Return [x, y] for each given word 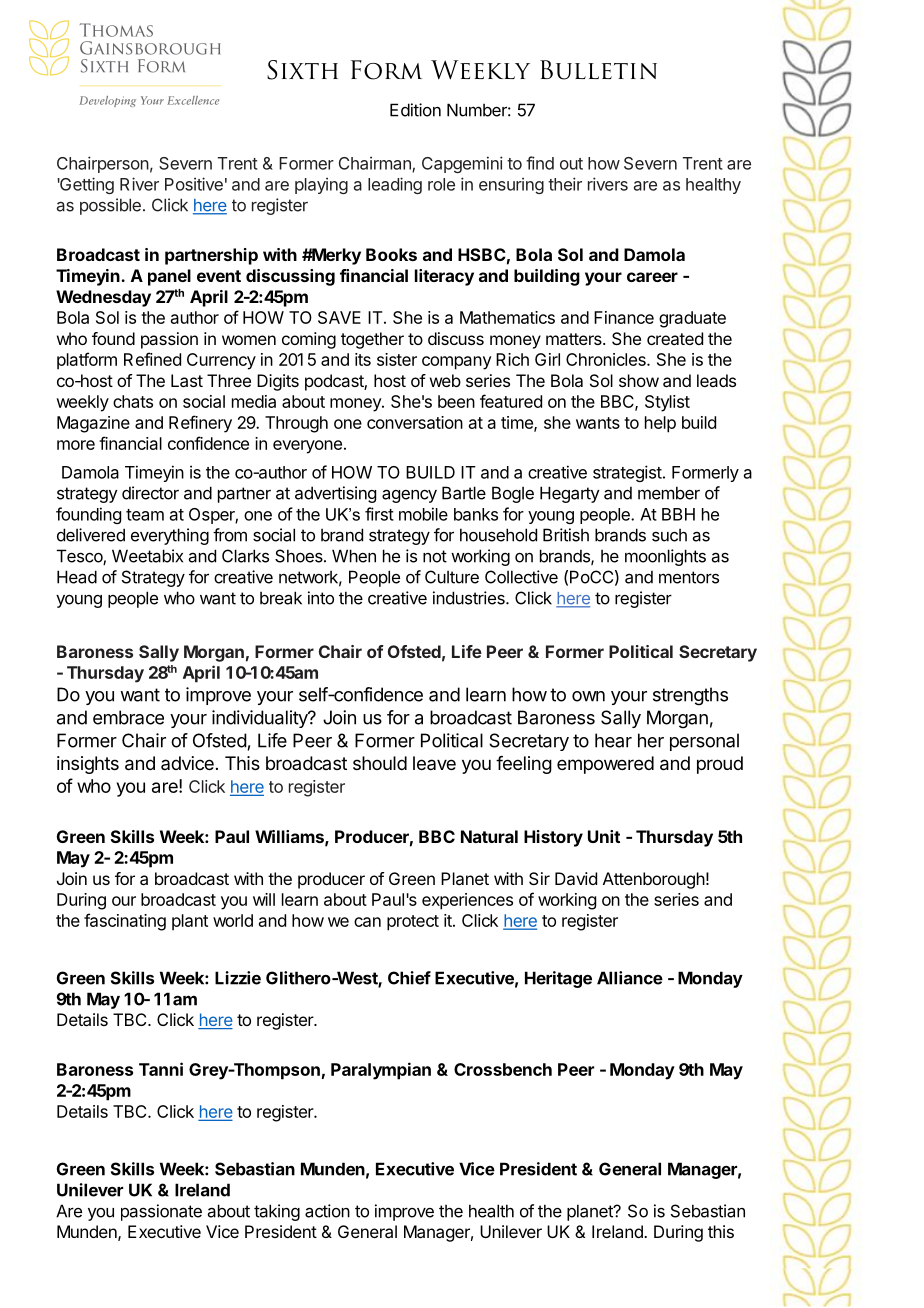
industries [470, 598]
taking [277, 1212]
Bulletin [598, 70]
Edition [415, 110]
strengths [690, 696]
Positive [194, 184]
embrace [128, 717]
